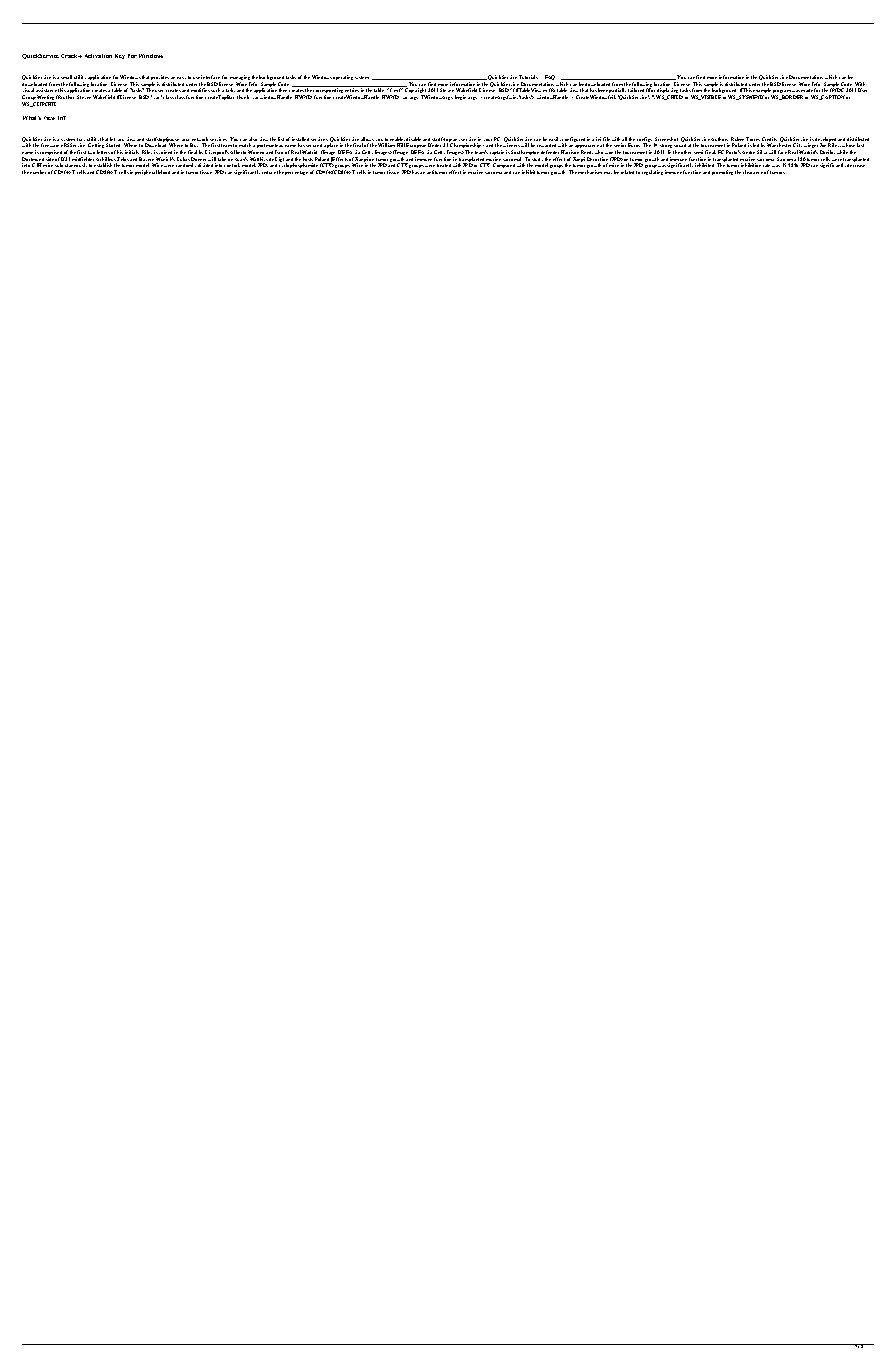 This screenshot has height=1359, width=896. Describe the element at coordinates (528, 77) in the screenshot. I see `Tutorials` at that location.
